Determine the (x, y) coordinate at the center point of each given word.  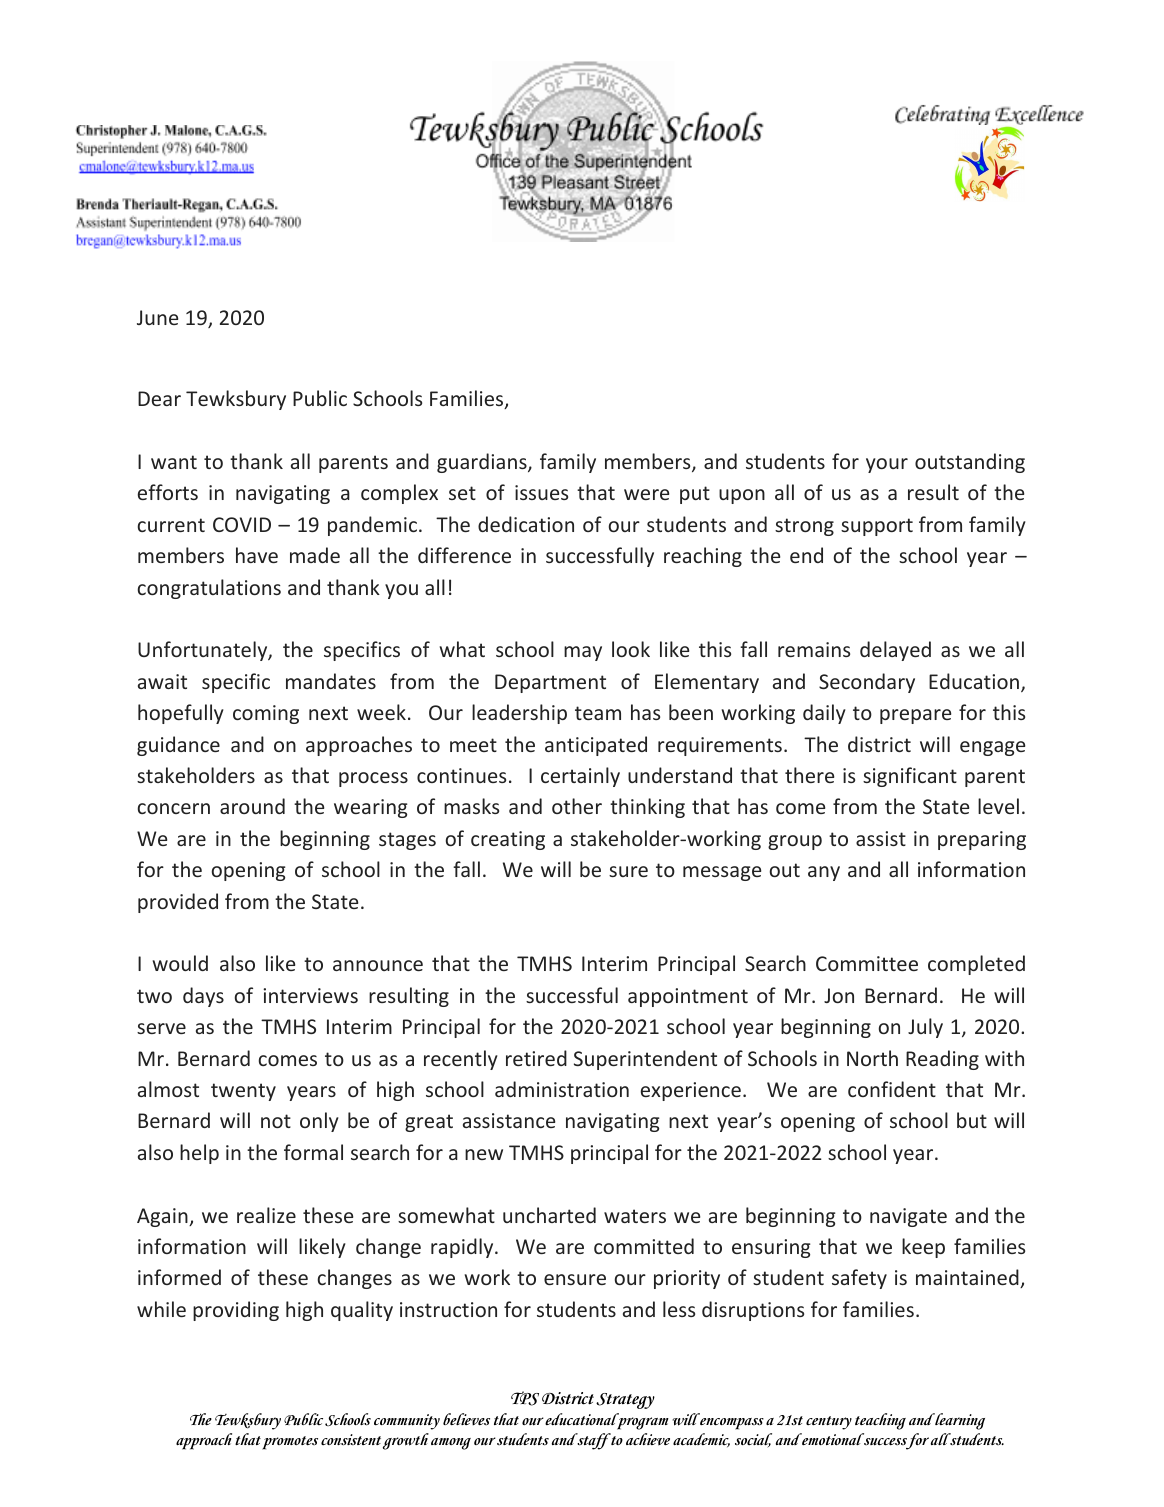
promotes (290, 1443)
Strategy (625, 1401)
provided (178, 903)
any (824, 873)
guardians (483, 463)
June (157, 317)
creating (508, 840)
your (887, 465)
